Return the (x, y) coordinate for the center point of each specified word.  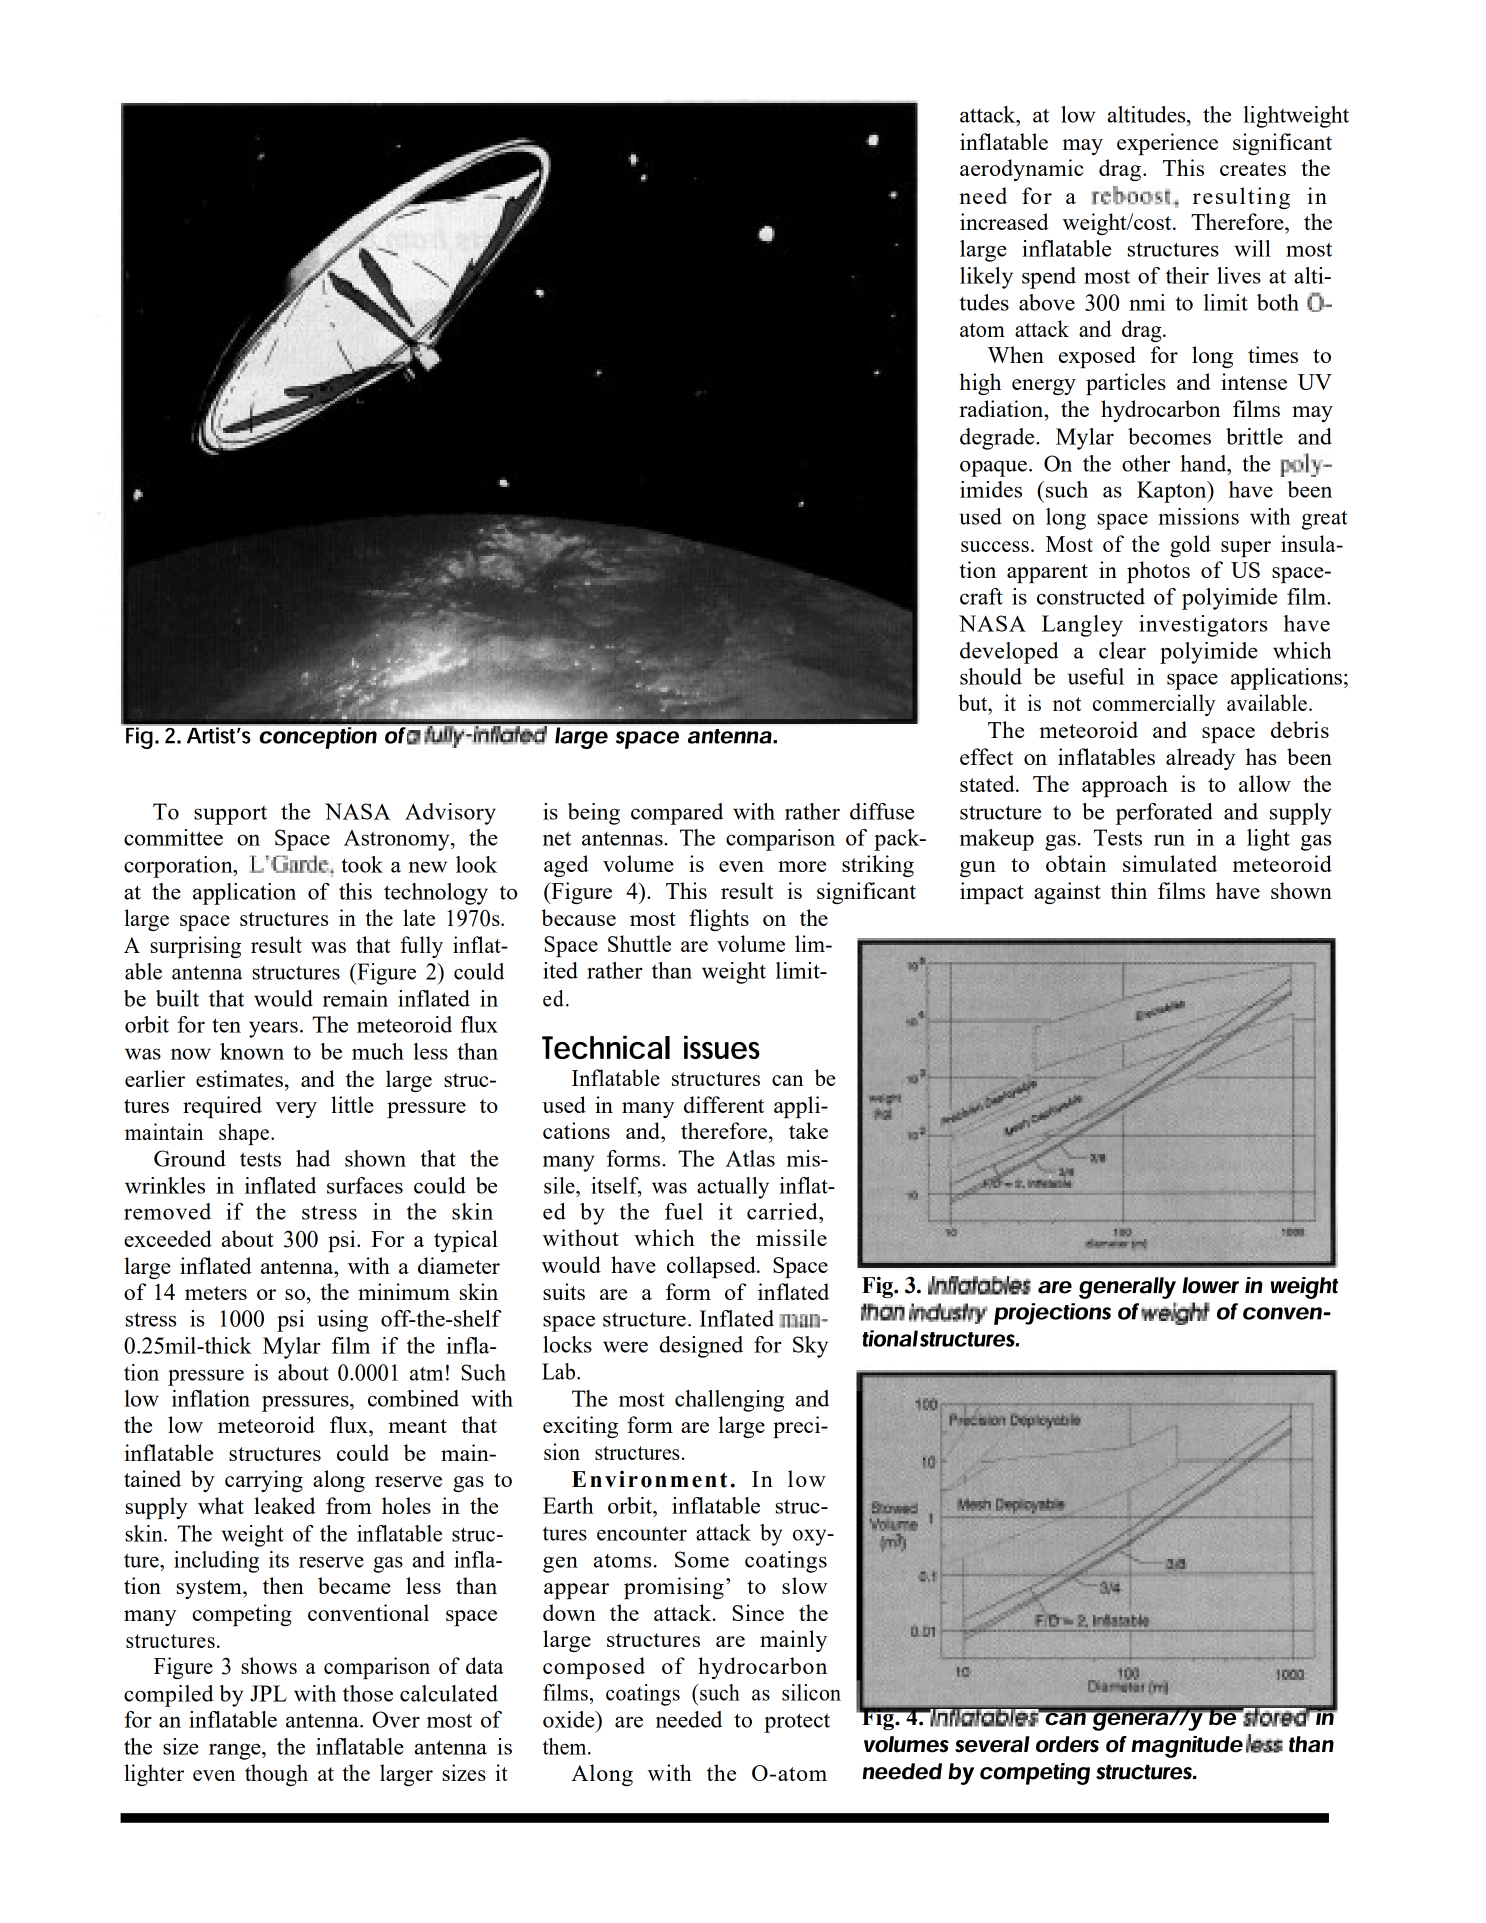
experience (1167, 144)
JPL (268, 1693)
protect (797, 1723)
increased (1004, 221)
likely (986, 278)
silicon (811, 1692)
